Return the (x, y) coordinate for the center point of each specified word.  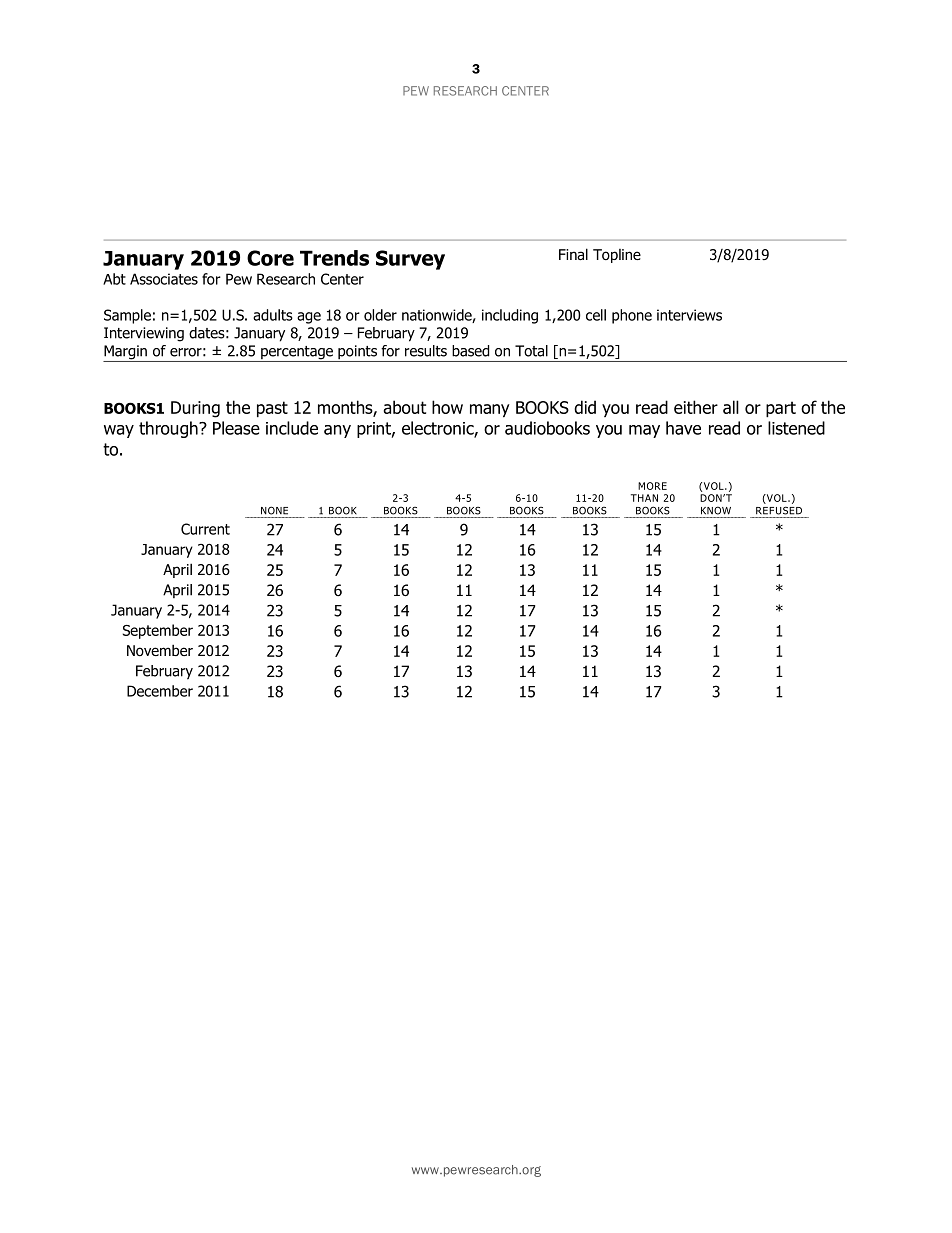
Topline (617, 256)
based (470, 351)
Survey (410, 260)
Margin (126, 353)
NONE (274, 510)
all (731, 407)
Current (205, 529)
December (160, 691)
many (490, 410)
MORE (652, 486)
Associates (164, 279)
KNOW (716, 510)
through (169, 429)
